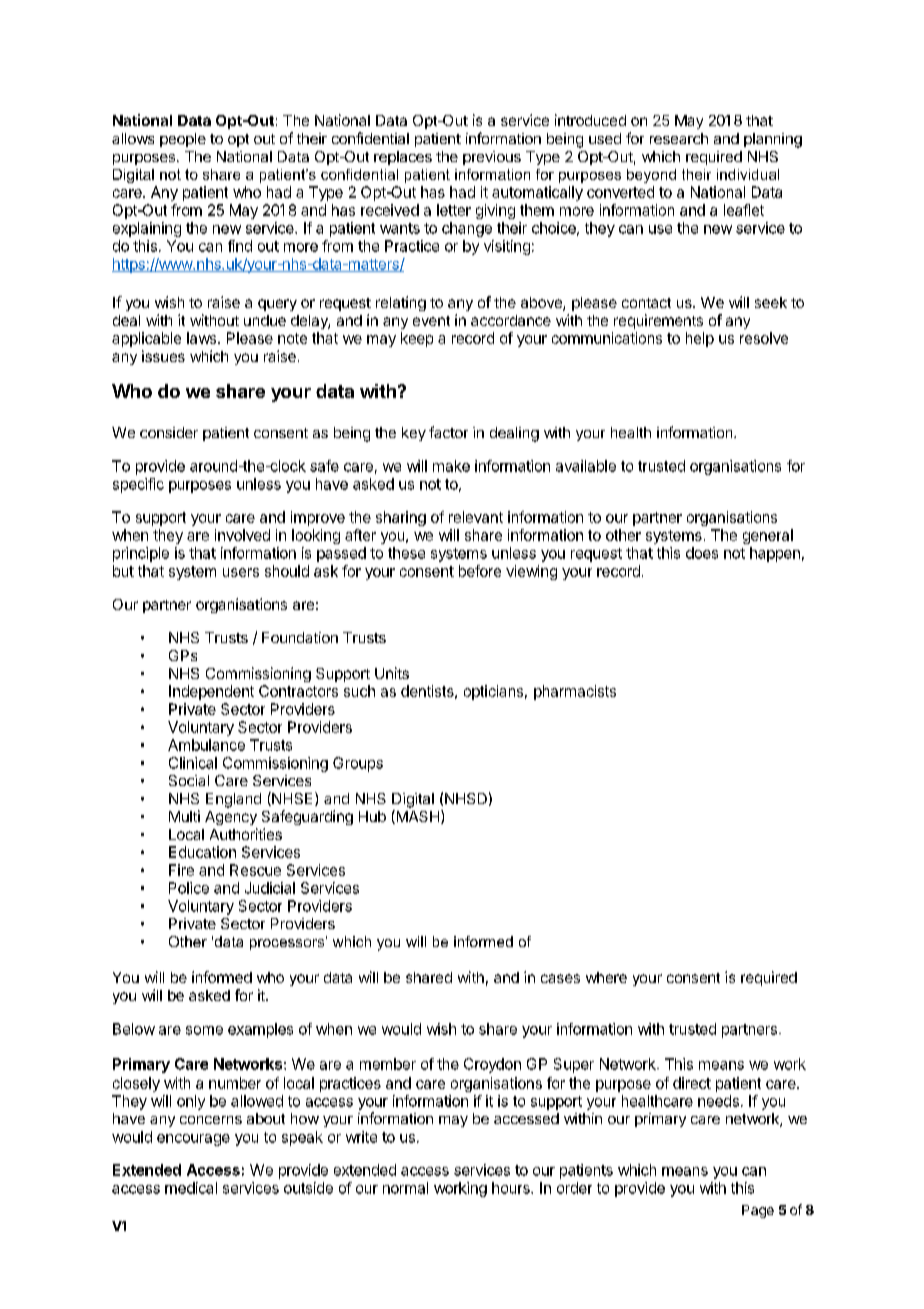  What do you see at coordinates (758, 1211) in the screenshot?
I see `Page` at bounding box center [758, 1211].
